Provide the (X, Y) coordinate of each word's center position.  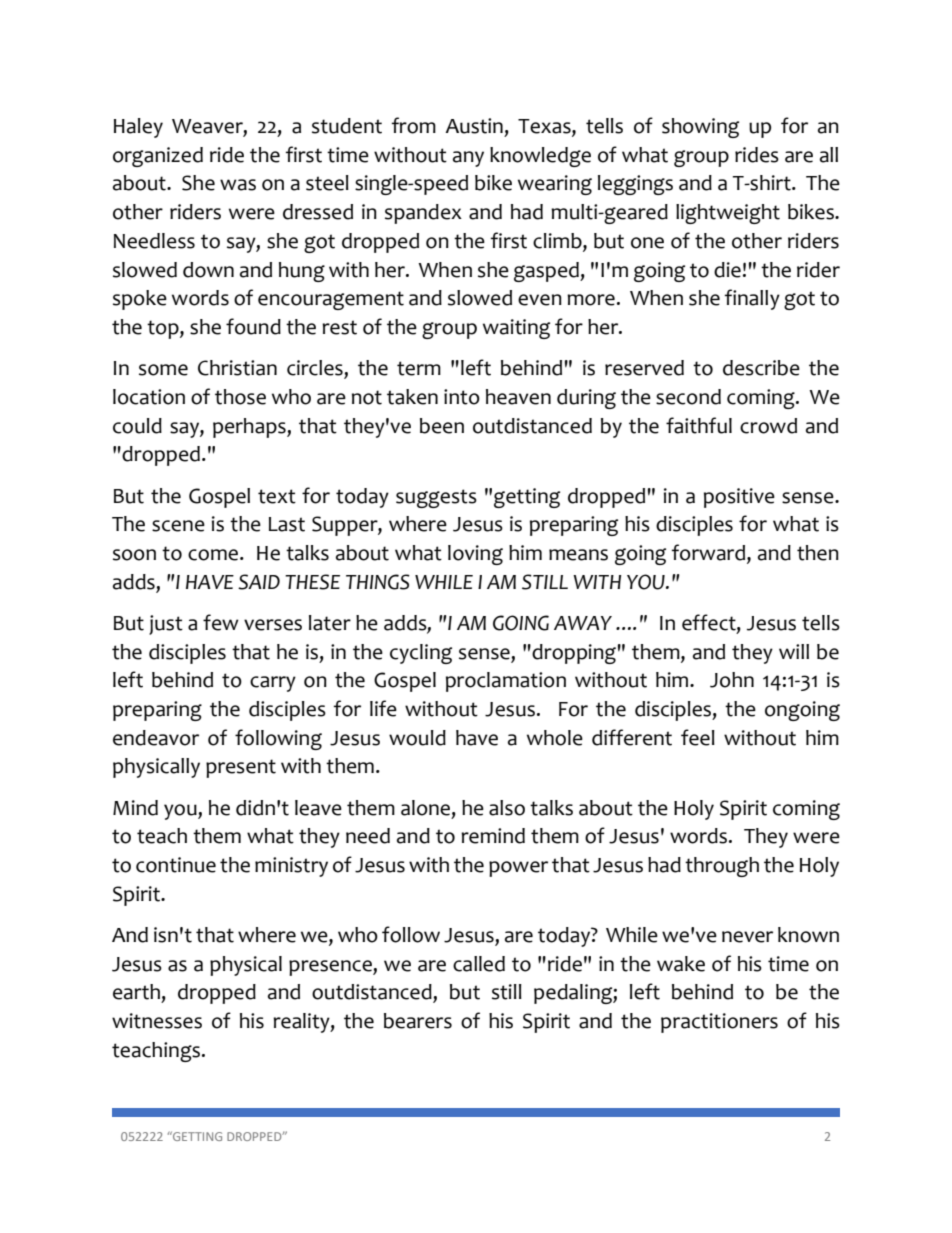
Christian (237, 368)
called (479, 964)
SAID (259, 582)
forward (708, 552)
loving (475, 555)
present (241, 768)
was (238, 185)
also (507, 808)
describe (761, 368)
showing (700, 128)
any (468, 159)
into (462, 397)
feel (698, 737)
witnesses (157, 1021)
